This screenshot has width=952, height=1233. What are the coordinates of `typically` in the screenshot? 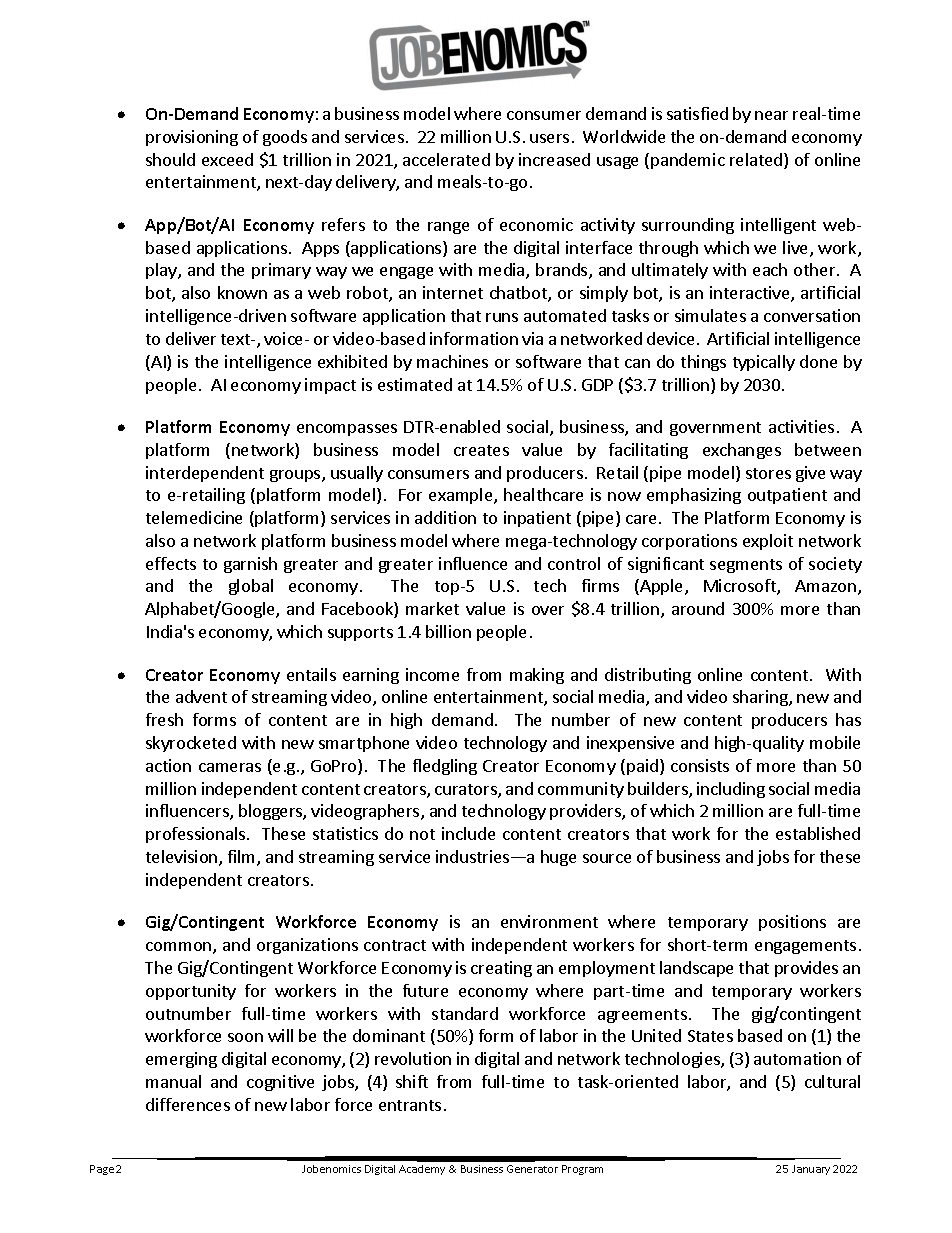 It's located at (764, 363).
